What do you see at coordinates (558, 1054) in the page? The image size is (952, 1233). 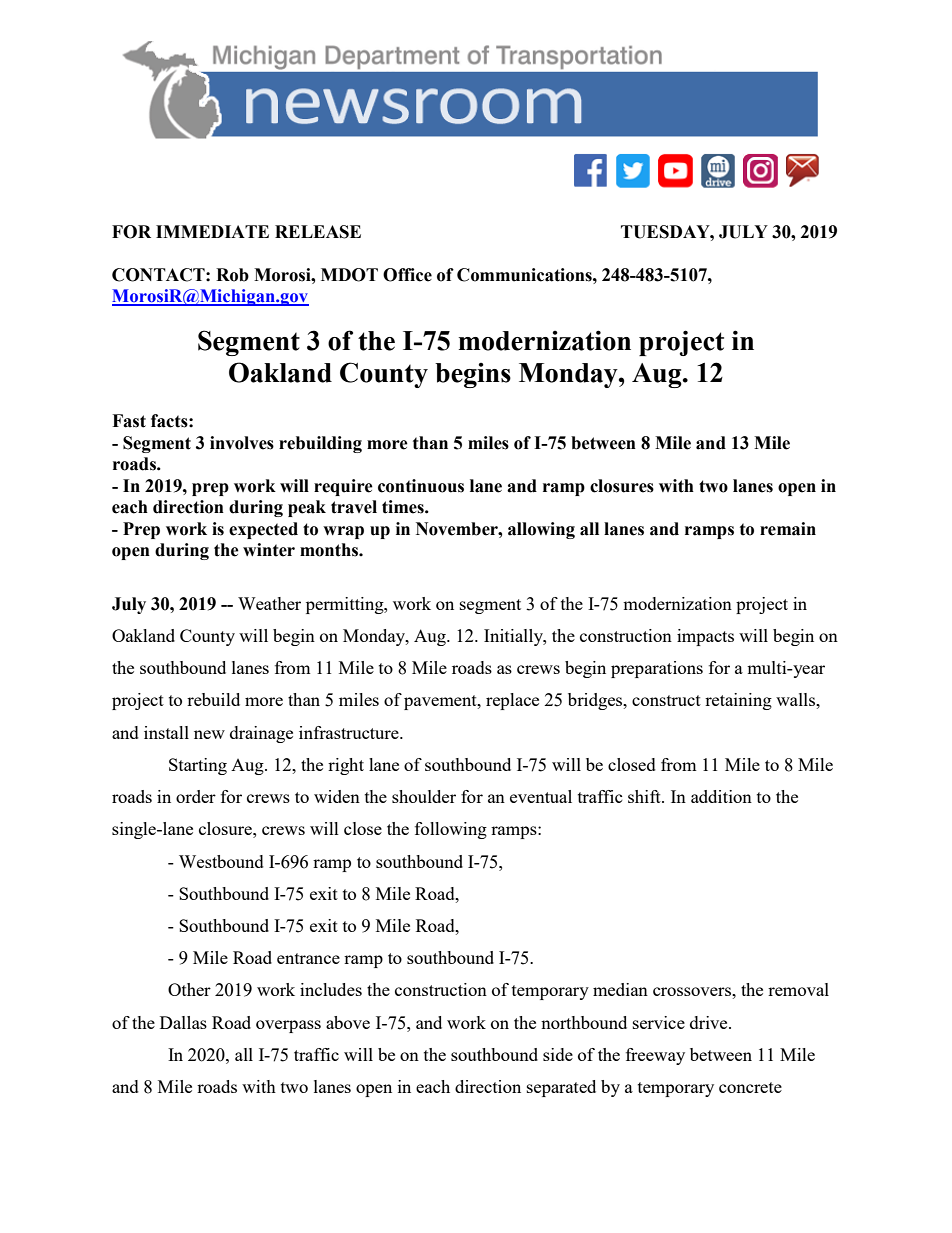 I see `side` at bounding box center [558, 1054].
